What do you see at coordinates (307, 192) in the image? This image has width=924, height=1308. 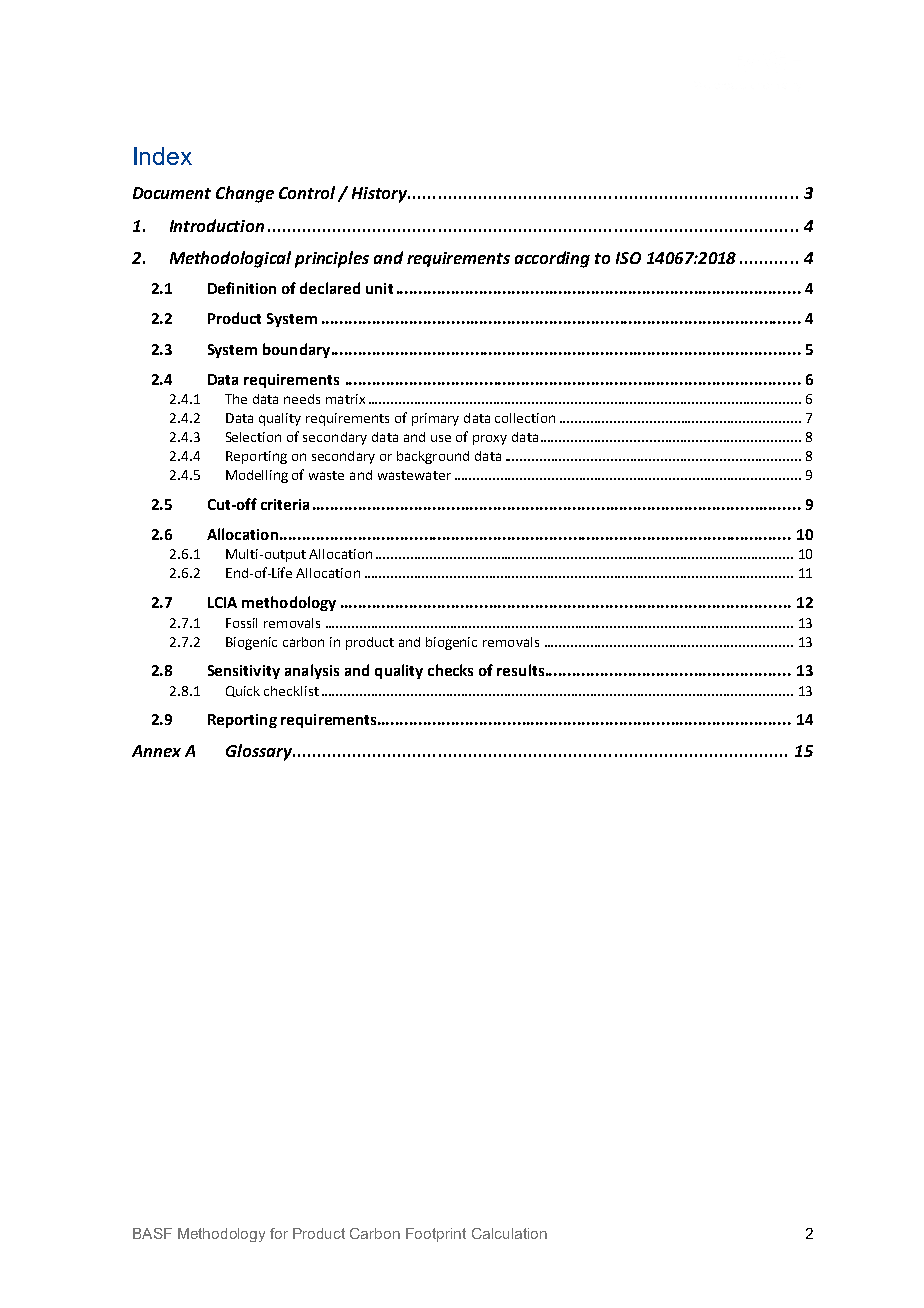 I see `Control` at bounding box center [307, 192].
